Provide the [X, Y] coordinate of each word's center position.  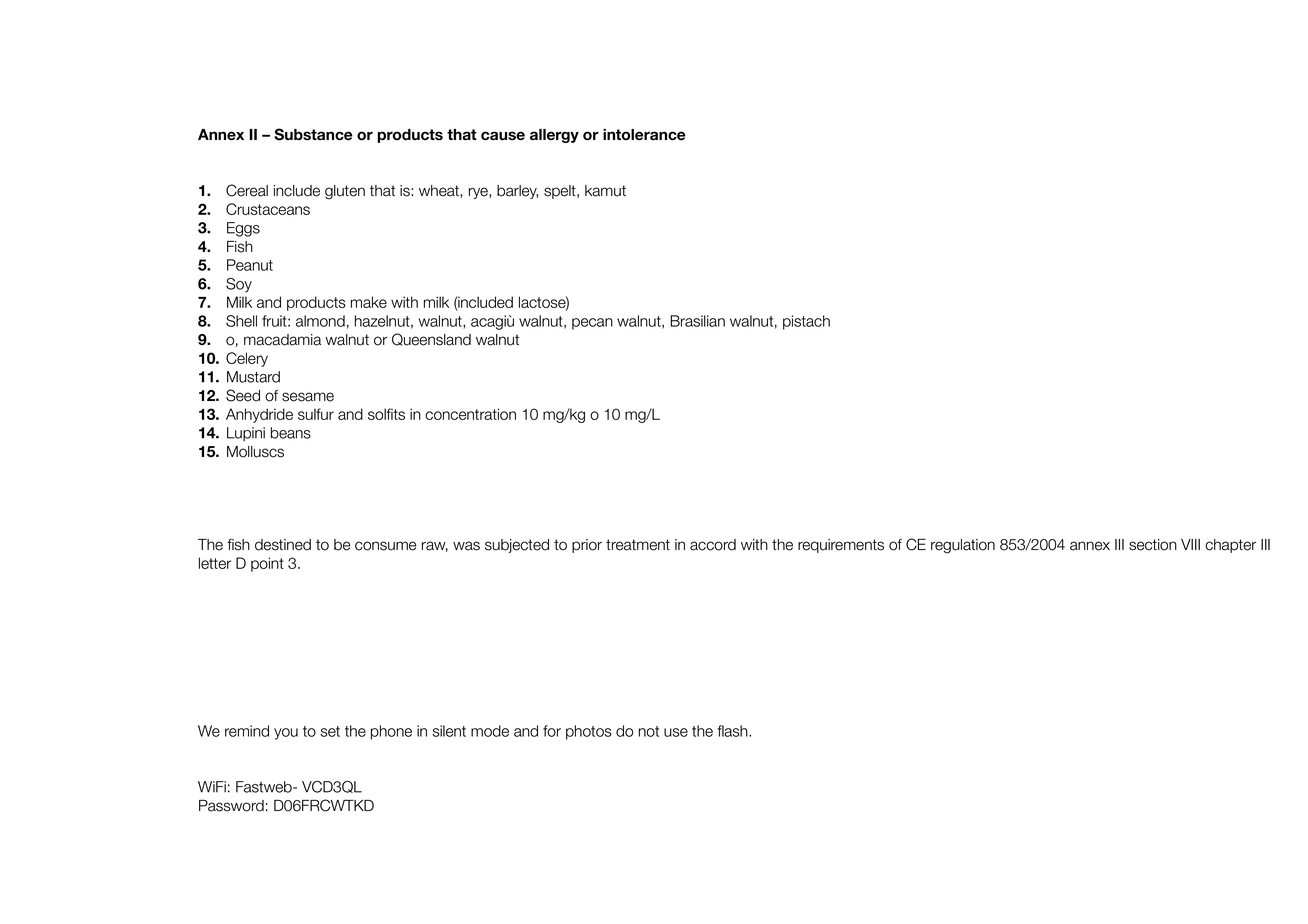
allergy [554, 136]
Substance [313, 134]
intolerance [644, 135]
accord [713, 545]
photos [589, 732]
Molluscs [255, 452]
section [1153, 545]
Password [231, 806]
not [649, 731]
